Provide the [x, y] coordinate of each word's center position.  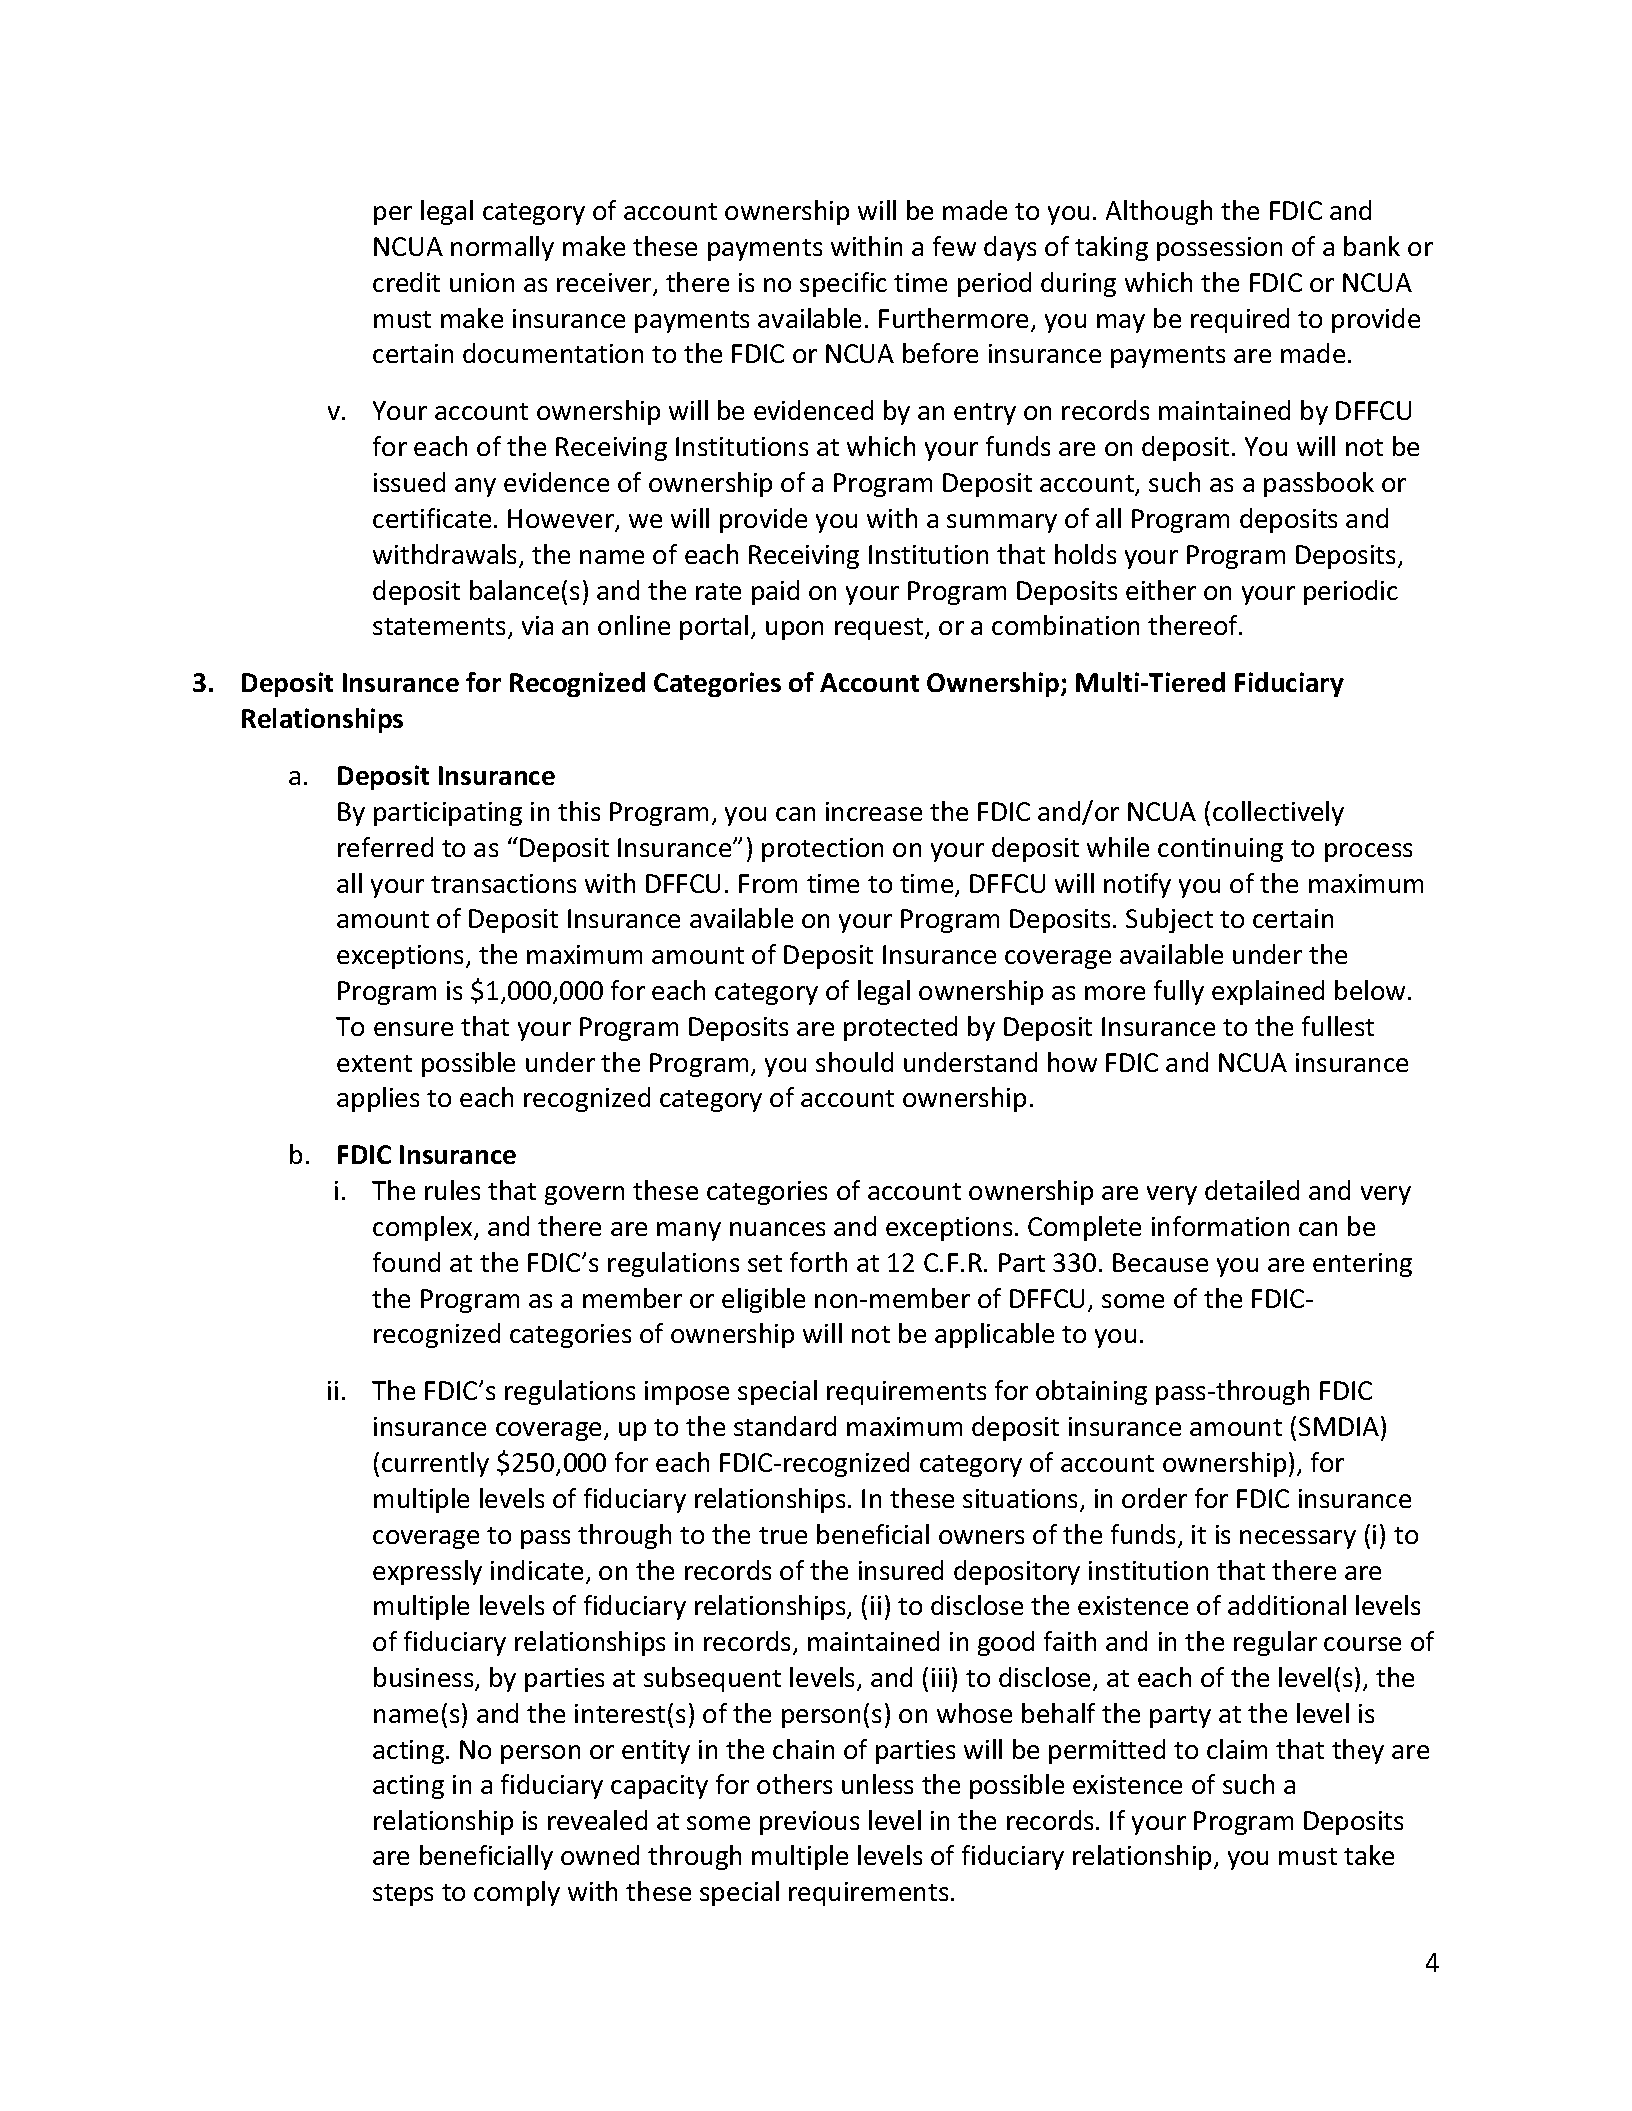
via [537, 625]
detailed [1252, 1190]
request [880, 629]
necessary [1298, 1539]
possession [1219, 249]
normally [502, 248]
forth [818, 1262]
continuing [1220, 850]
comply [517, 1893]
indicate [537, 1570]
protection [822, 850]
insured [901, 1570]
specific [843, 284]
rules [452, 1190]
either [1161, 590]
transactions [503, 883]
